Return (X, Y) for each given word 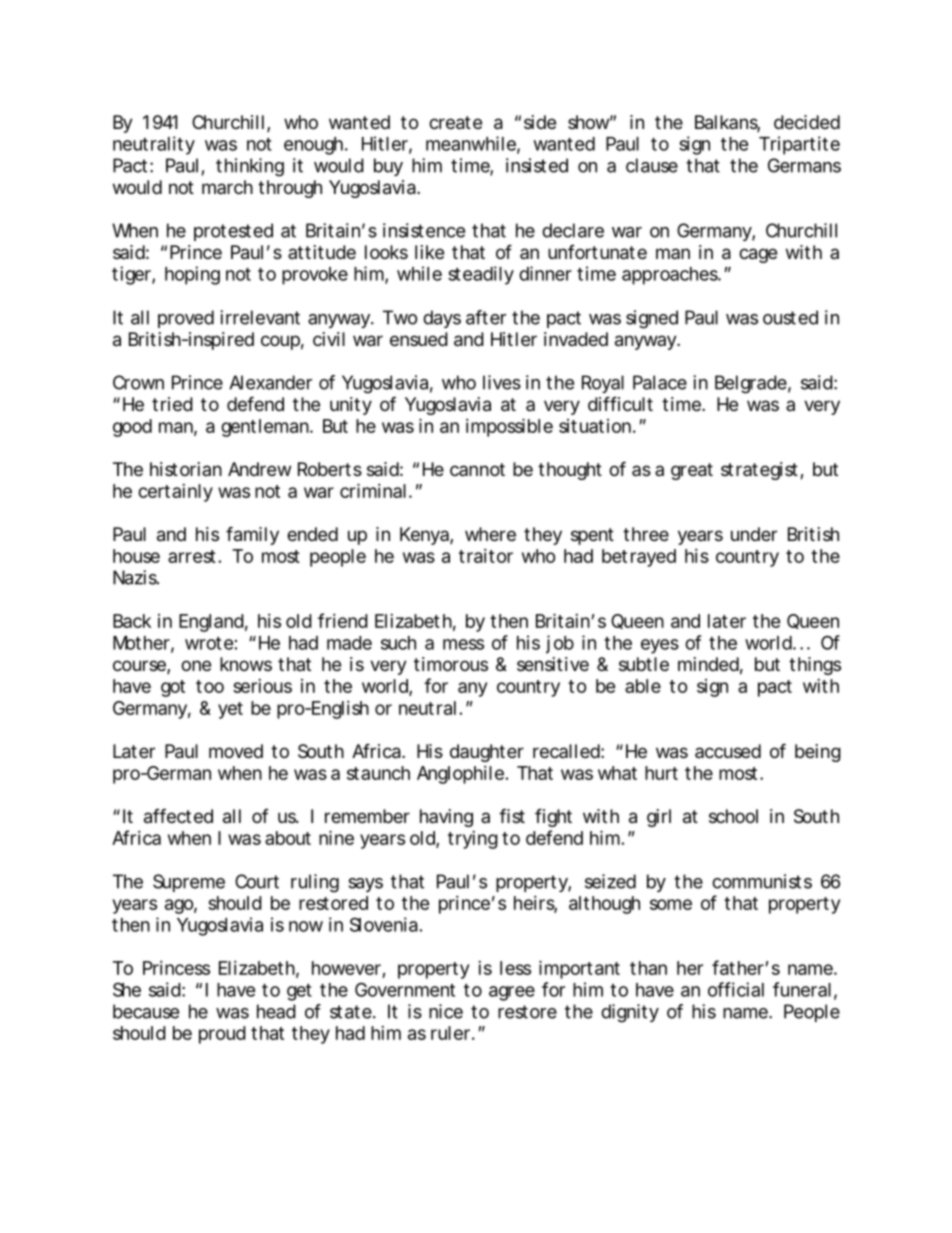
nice (446, 1011)
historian (186, 469)
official (736, 989)
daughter (487, 753)
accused (728, 751)
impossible (509, 427)
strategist (761, 471)
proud (222, 1035)
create (455, 123)
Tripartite (799, 145)
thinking (250, 167)
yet (230, 710)
